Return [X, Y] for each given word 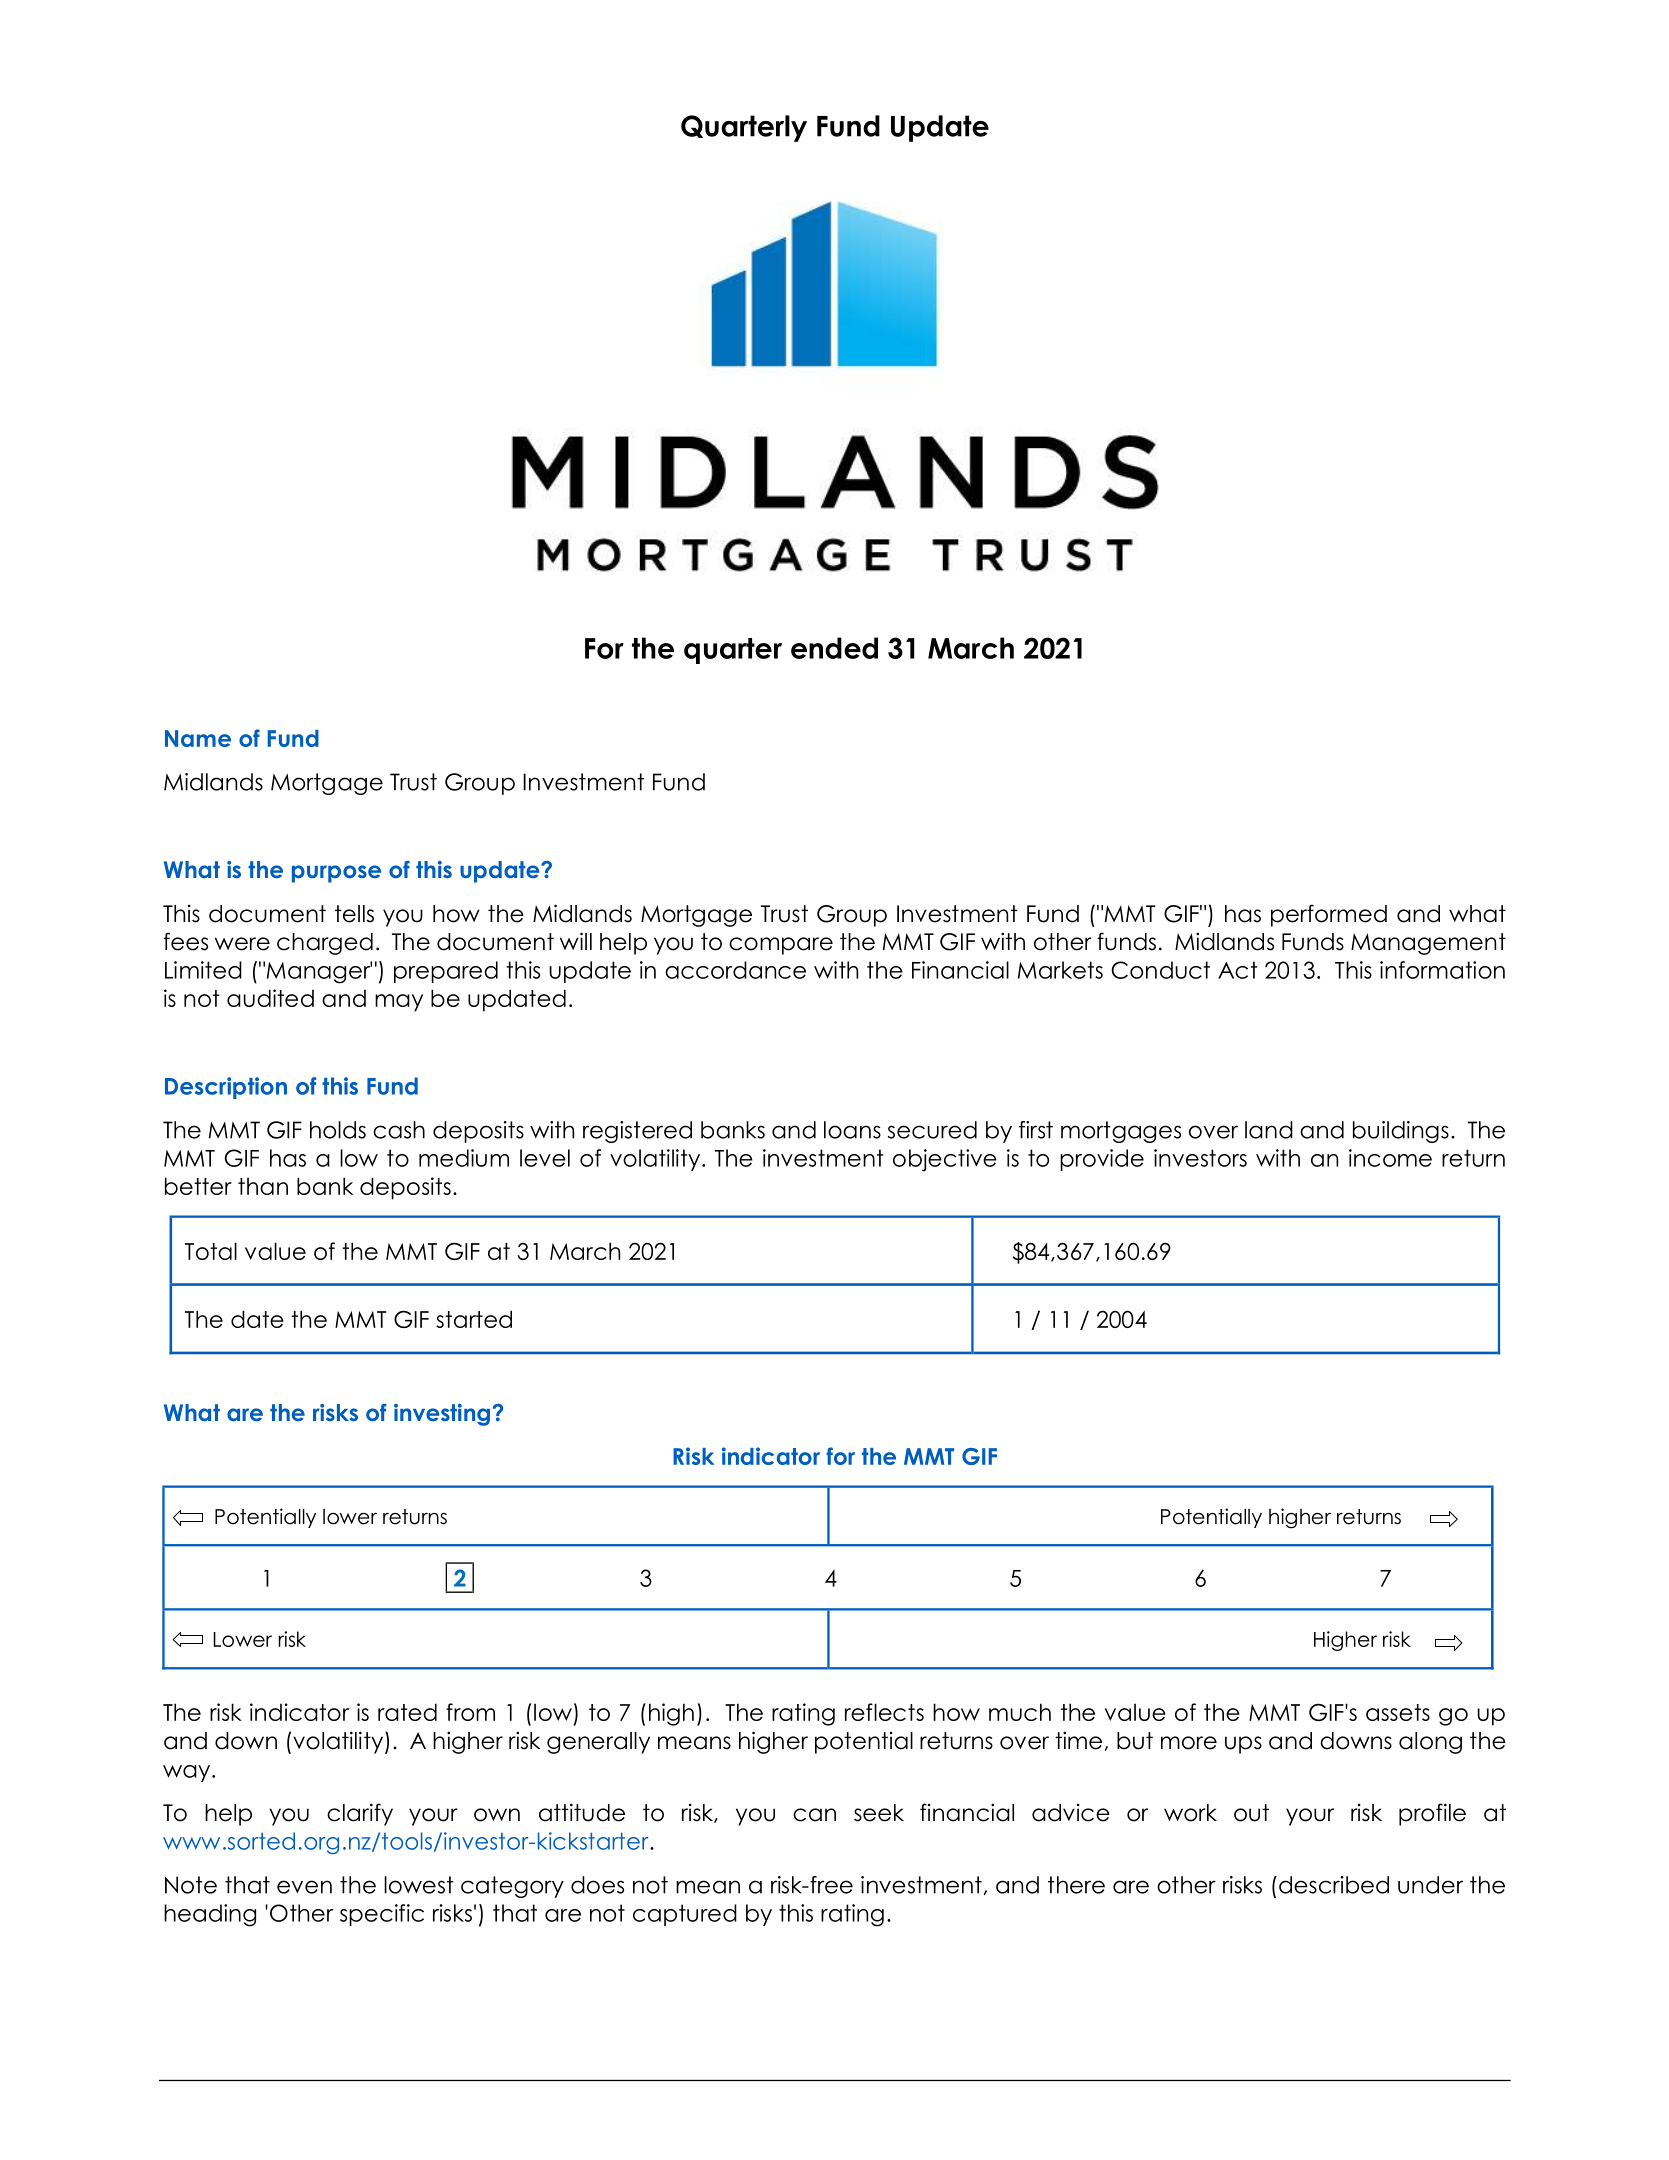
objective [945, 1160]
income [1390, 1158]
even [304, 1887]
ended [834, 648]
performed [1329, 915]
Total [211, 1251]
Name [198, 738]
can [814, 1815]
